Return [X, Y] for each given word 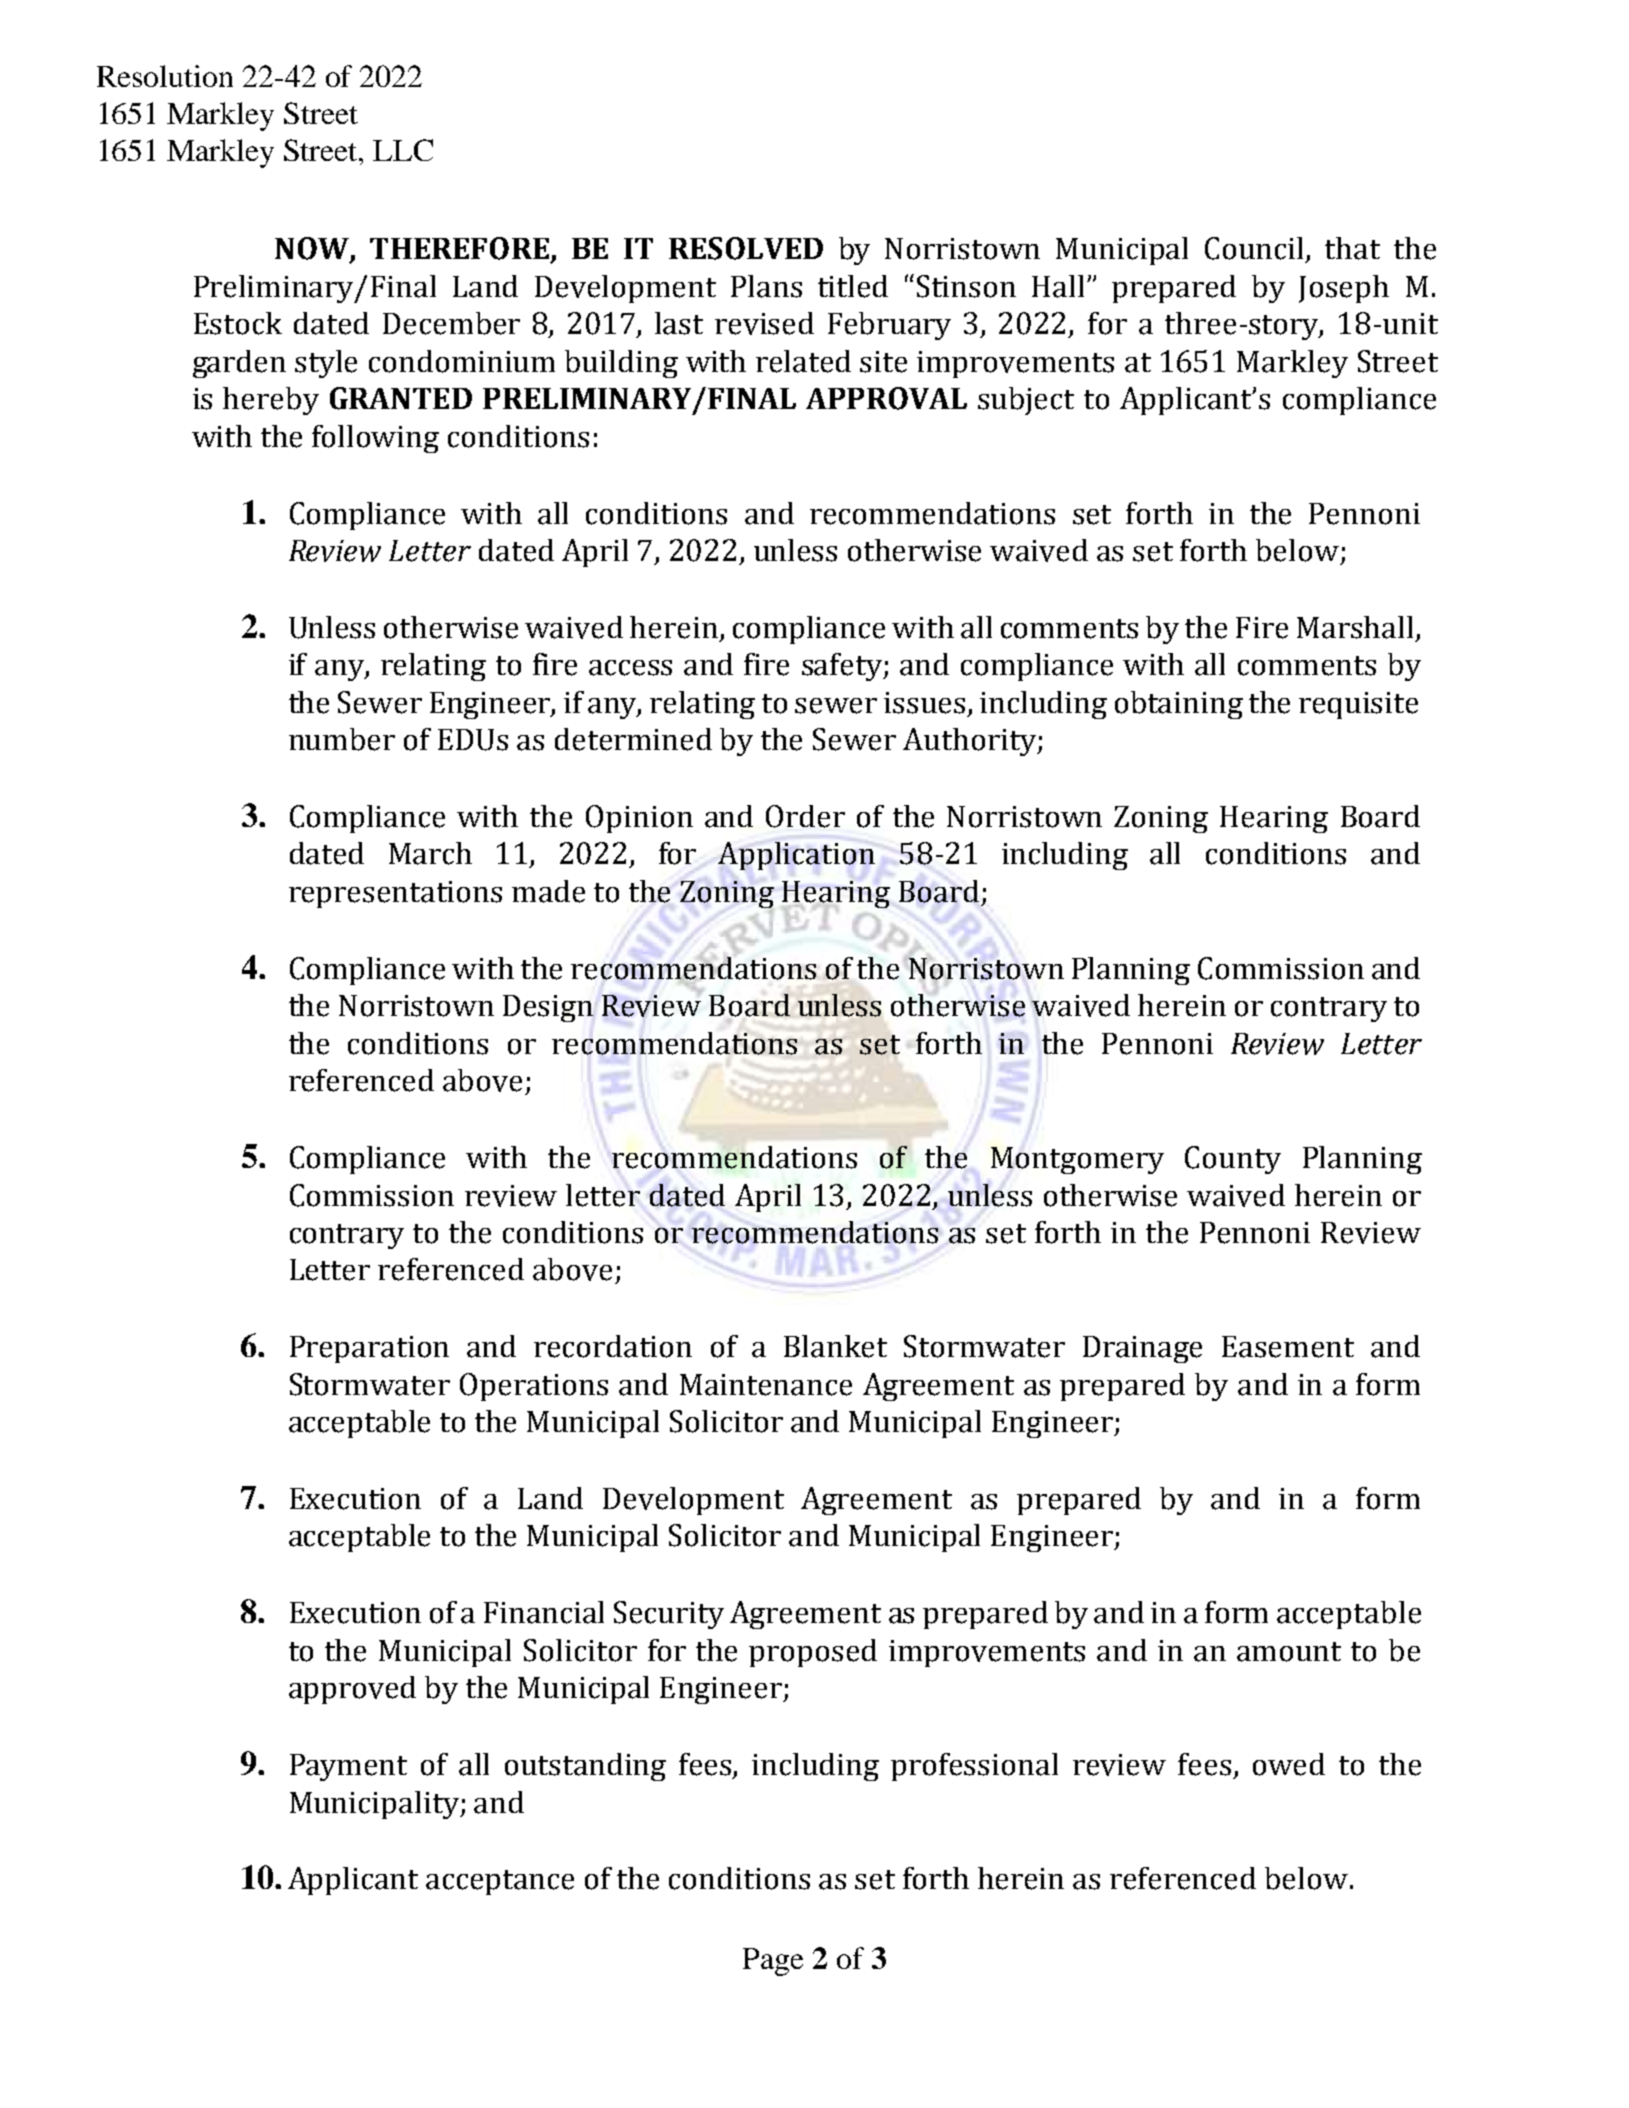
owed [1289, 1764]
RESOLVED [746, 248]
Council [1256, 249]
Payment [348, 1767]
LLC [403, 150]
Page [773, 1962]
